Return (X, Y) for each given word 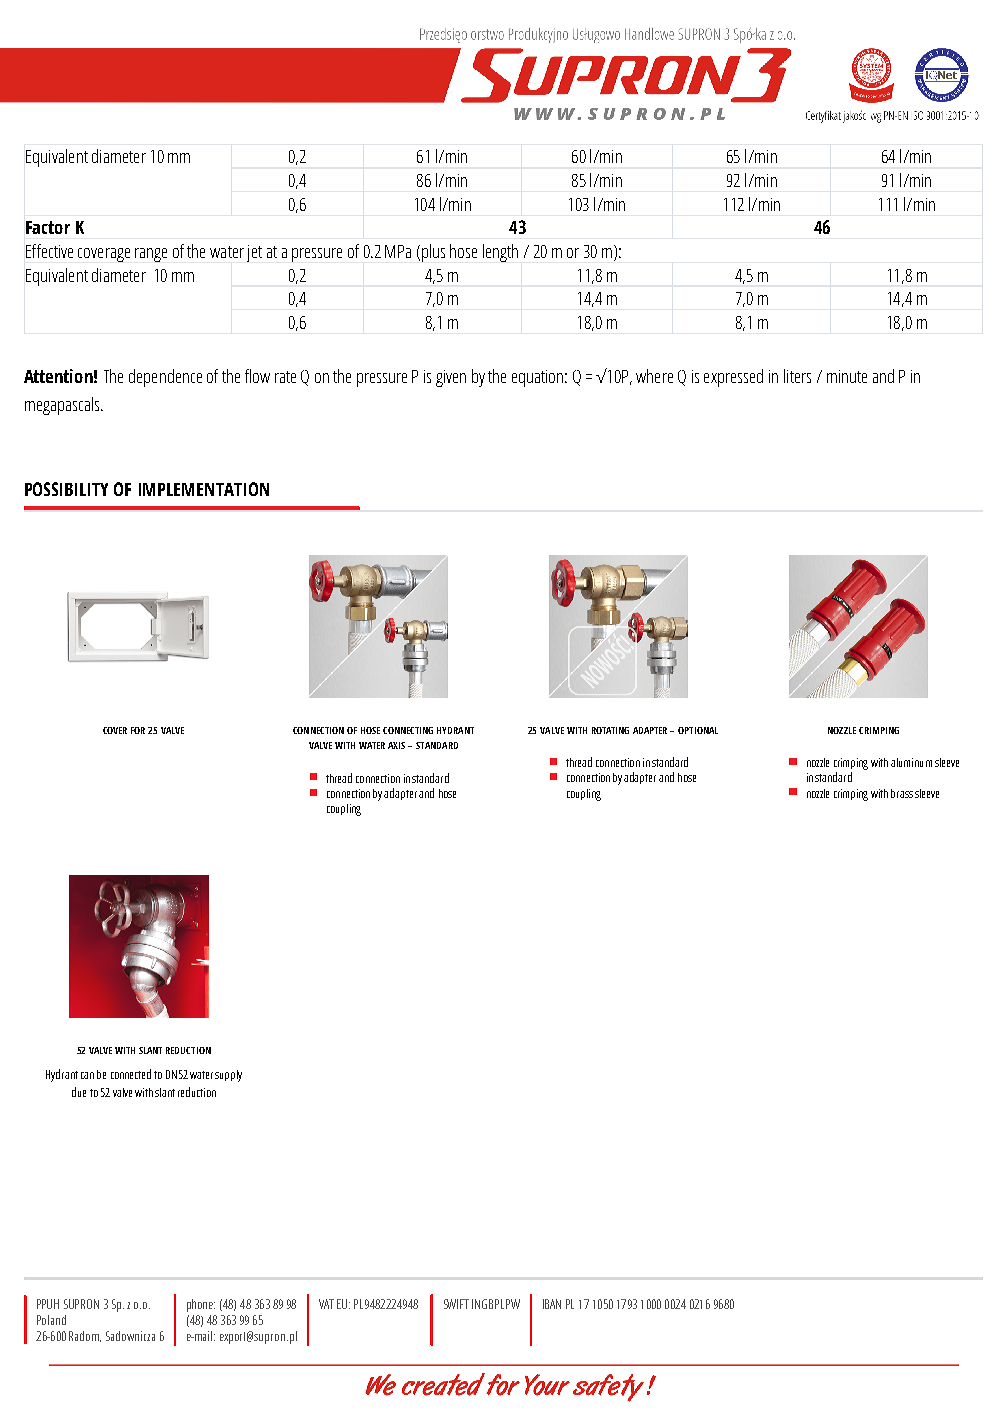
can (87, 1075)
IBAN (552, 1304)
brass (902, 793)
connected (131, 1074)
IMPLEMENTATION (204, 489)
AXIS (398, 745)
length (500, 253)
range (151, 255)
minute (847, 376)
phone (201, 1305)
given (451, 378)
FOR (138, 730)
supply (228, 1076)
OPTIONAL (698, 730)
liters (797, 376)
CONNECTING (408, 730)
